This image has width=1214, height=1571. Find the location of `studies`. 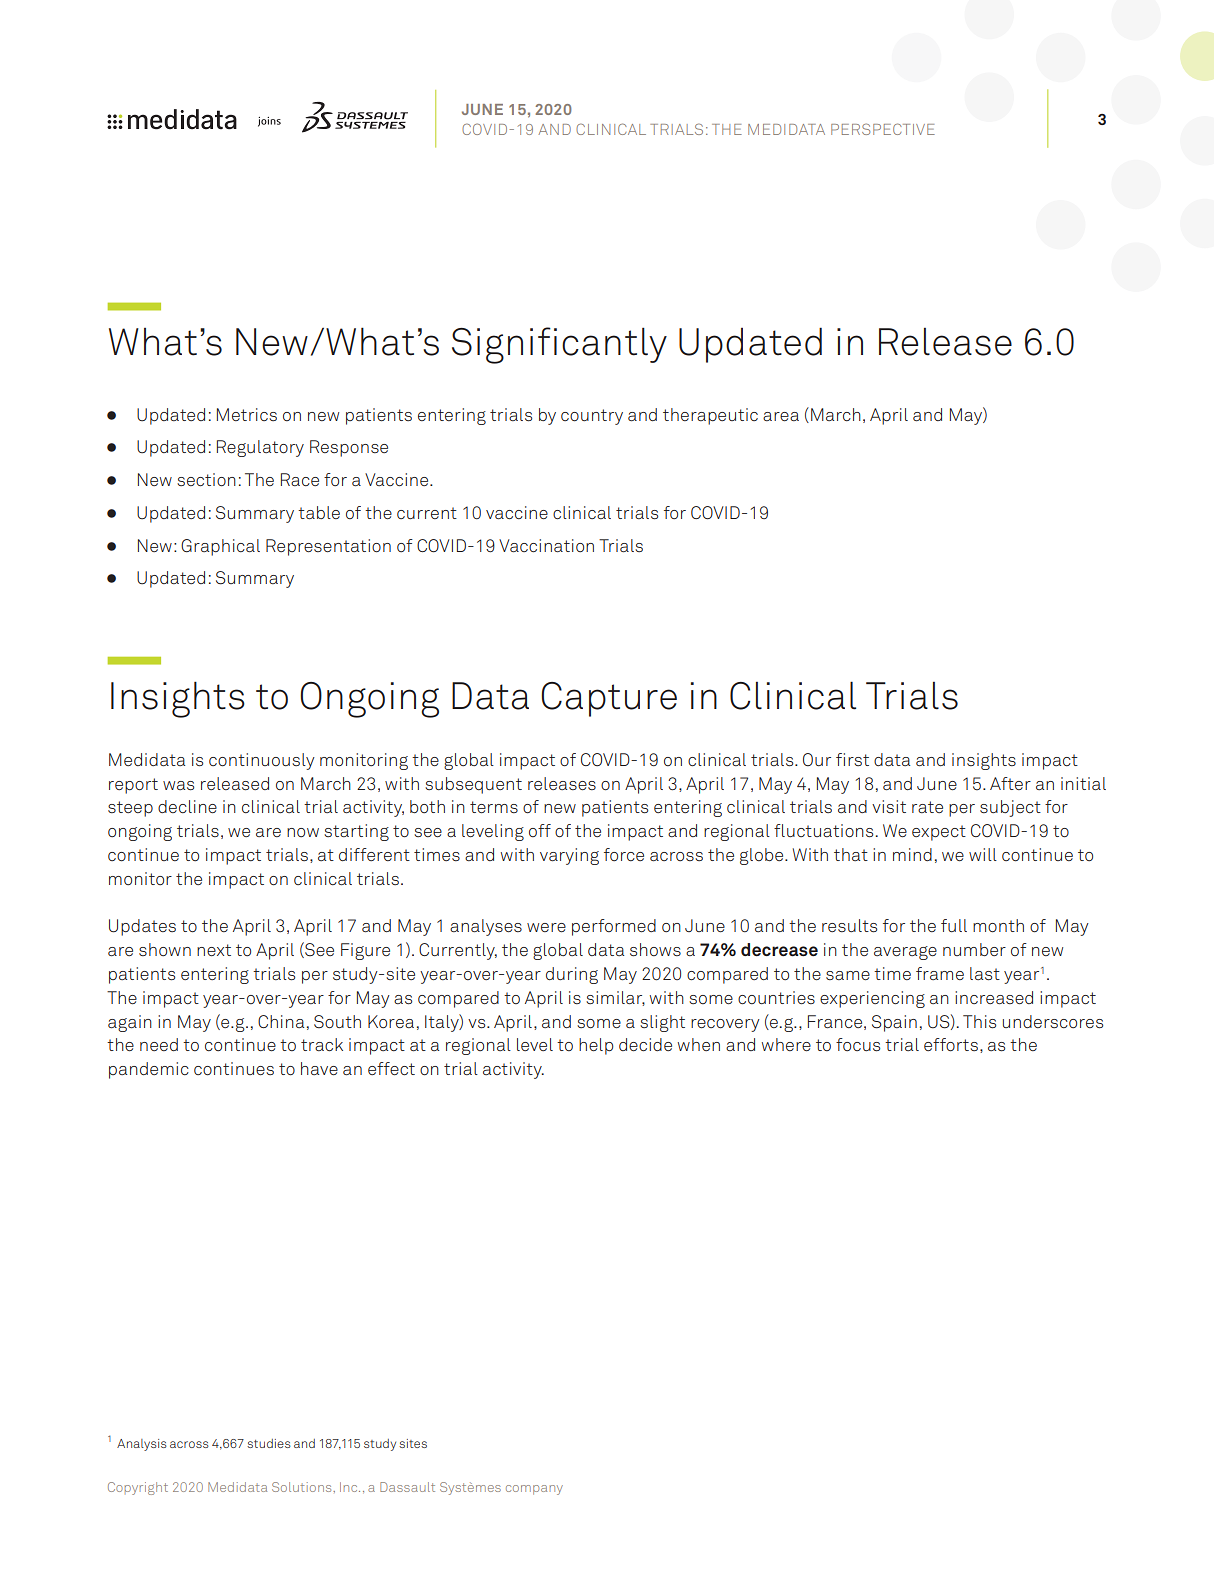

studies is located at coordinates (269, 1443).
